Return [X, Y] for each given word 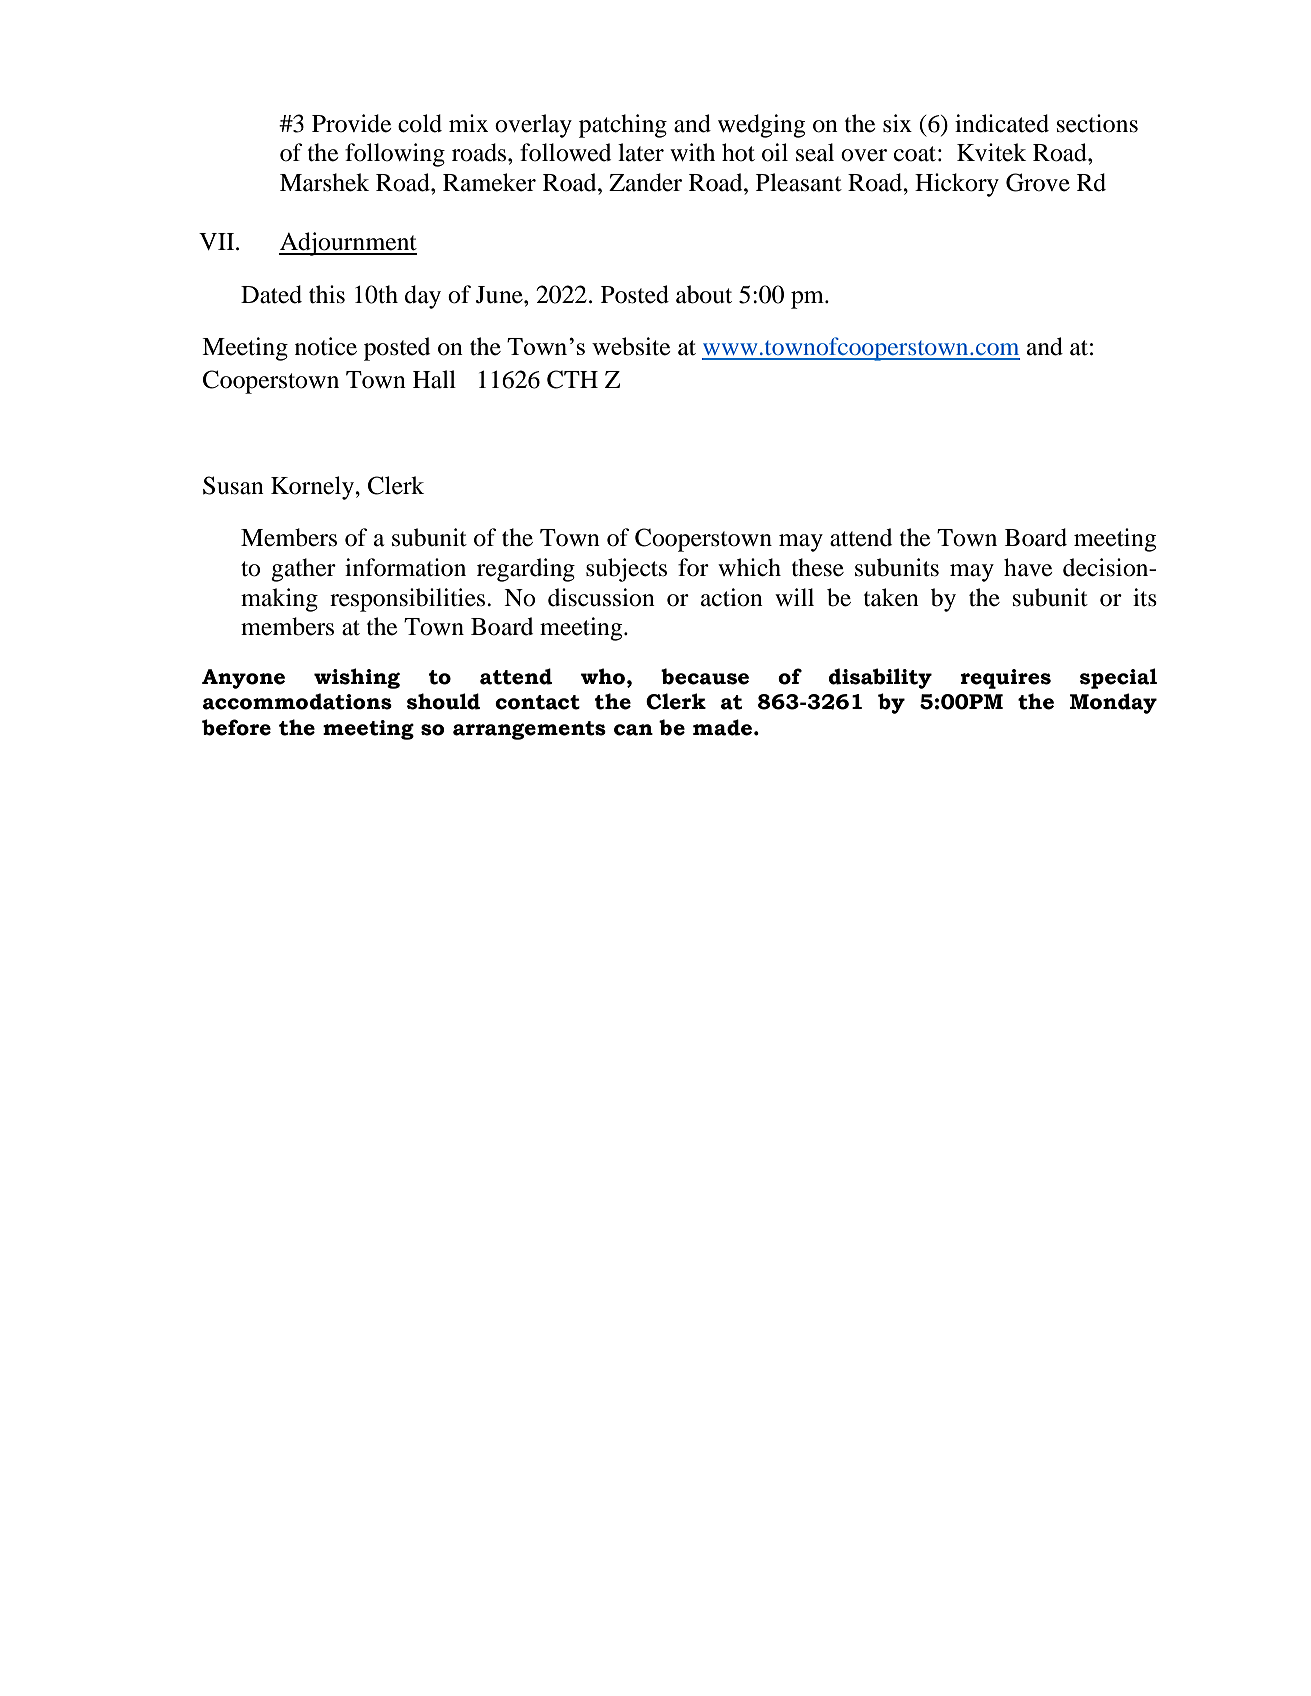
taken [891, 597]
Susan [233, 485]
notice [326, 346]
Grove [1038, 182]
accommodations [297, 701]
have [1028, 567]
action [732, 597]
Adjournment [348, 244]
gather [303, 570]
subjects [626, 570]
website [631, 346]
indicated [1002, 123]
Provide [351, 123]
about [704, 294]
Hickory [957, 185]
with [692, 152]
